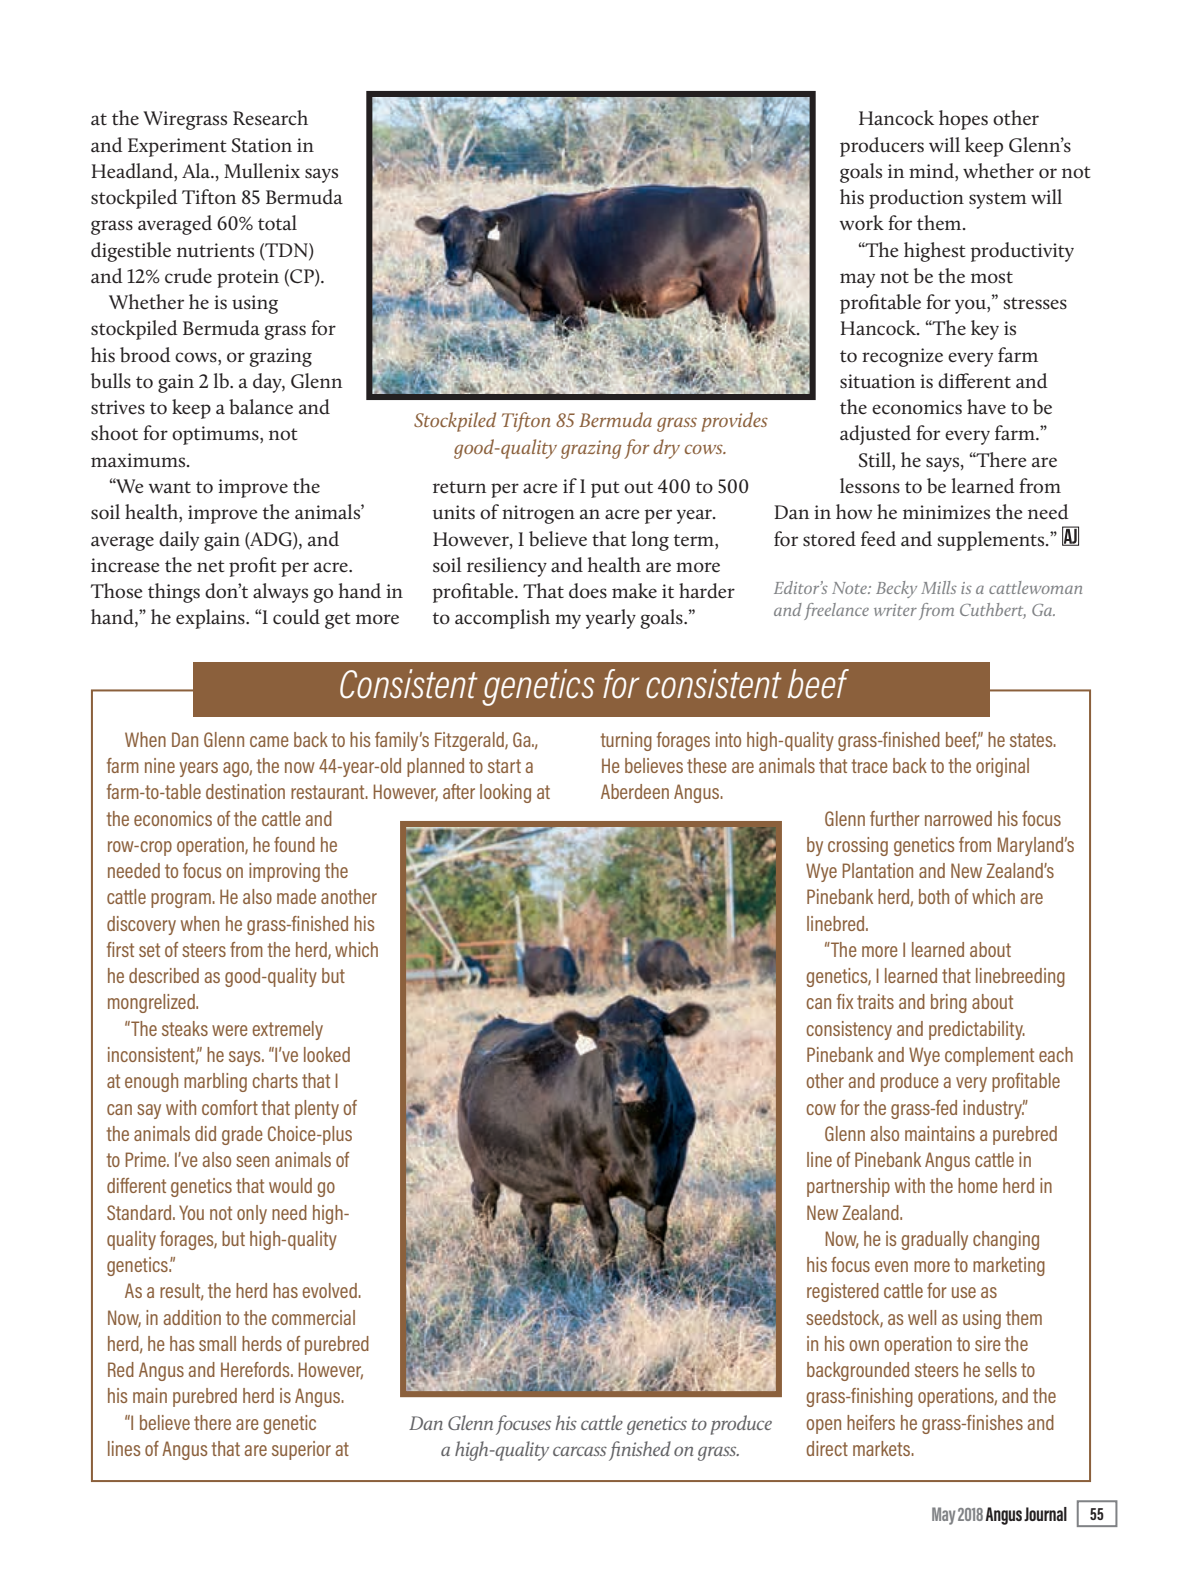 The width and height of the screenshot is (1182, 1573). I want to click on were, so click(230, 1030).
